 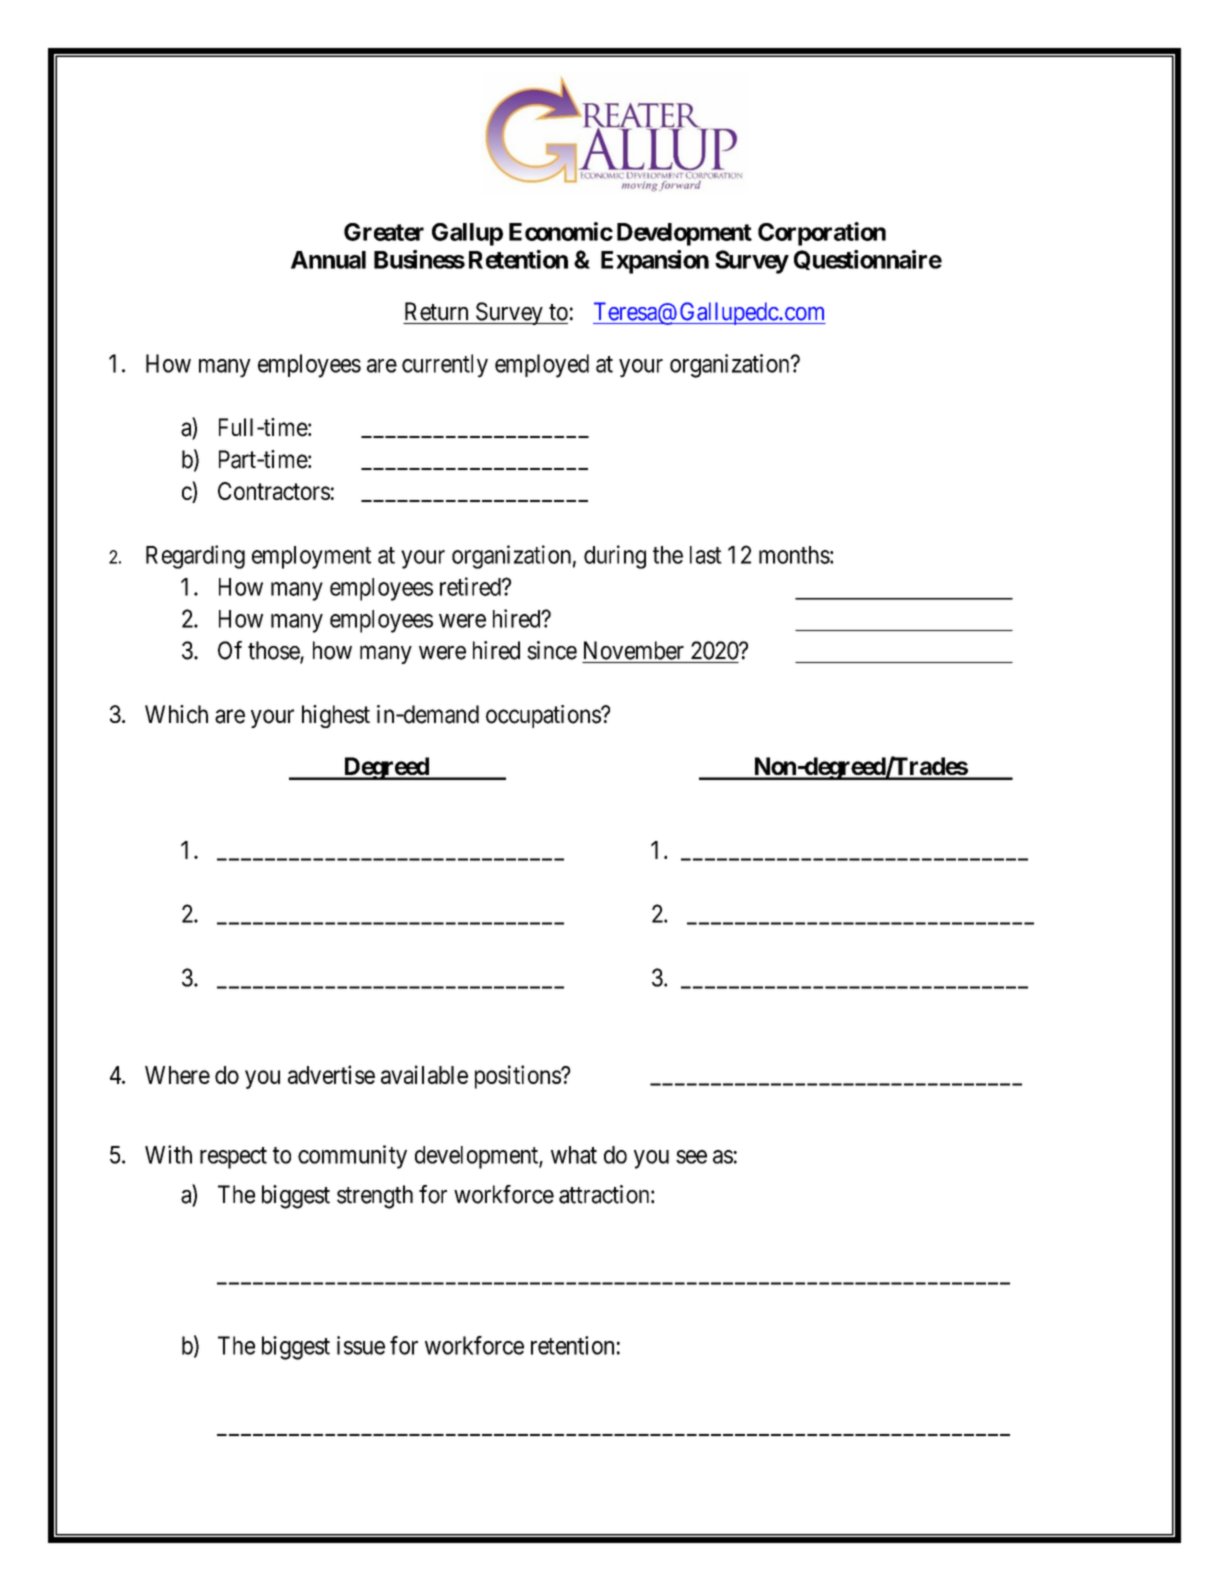 I want to click on Which, so click(x=176, y=714).
